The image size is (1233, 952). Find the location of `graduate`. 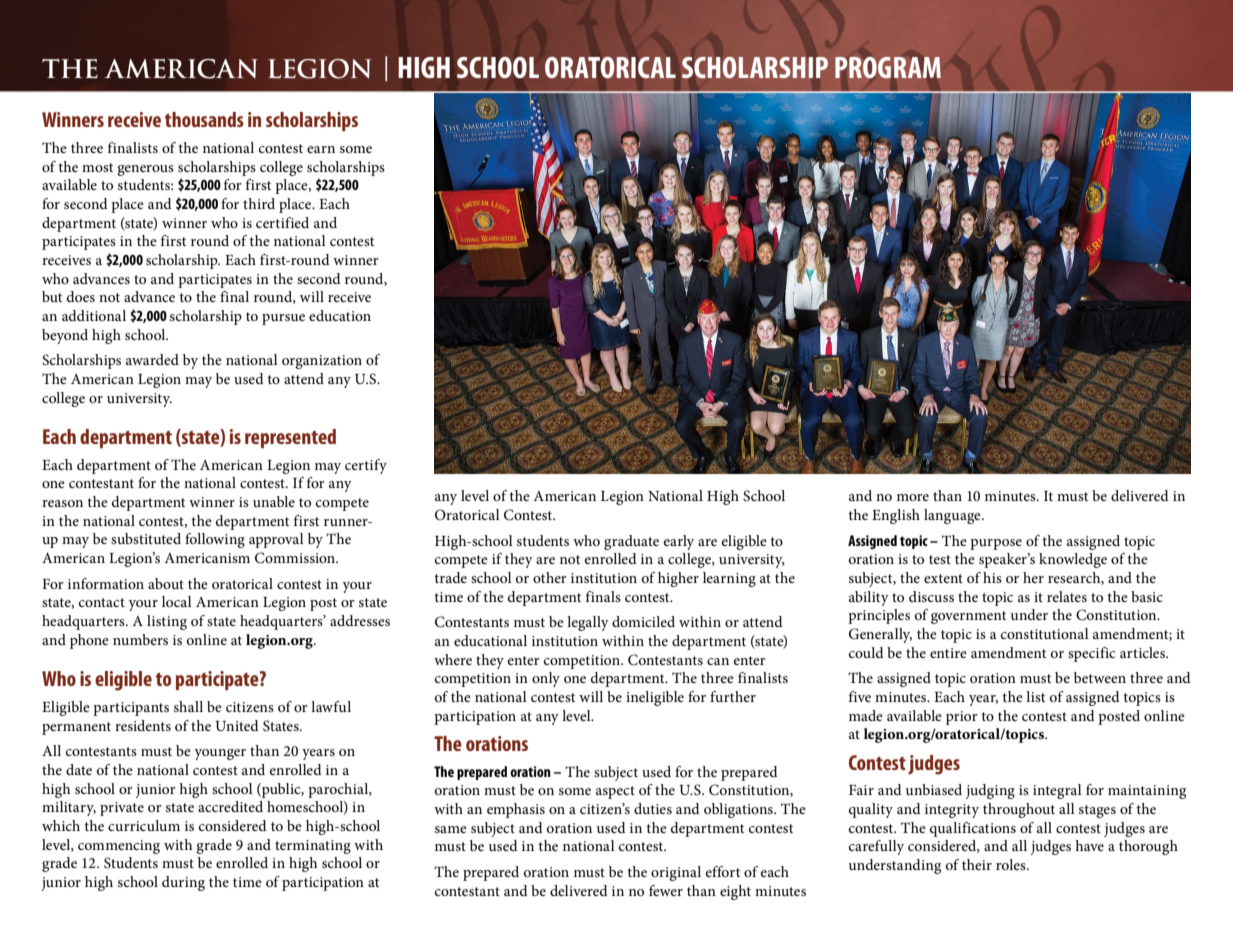

graduate is located at coordinates (631, 542).
